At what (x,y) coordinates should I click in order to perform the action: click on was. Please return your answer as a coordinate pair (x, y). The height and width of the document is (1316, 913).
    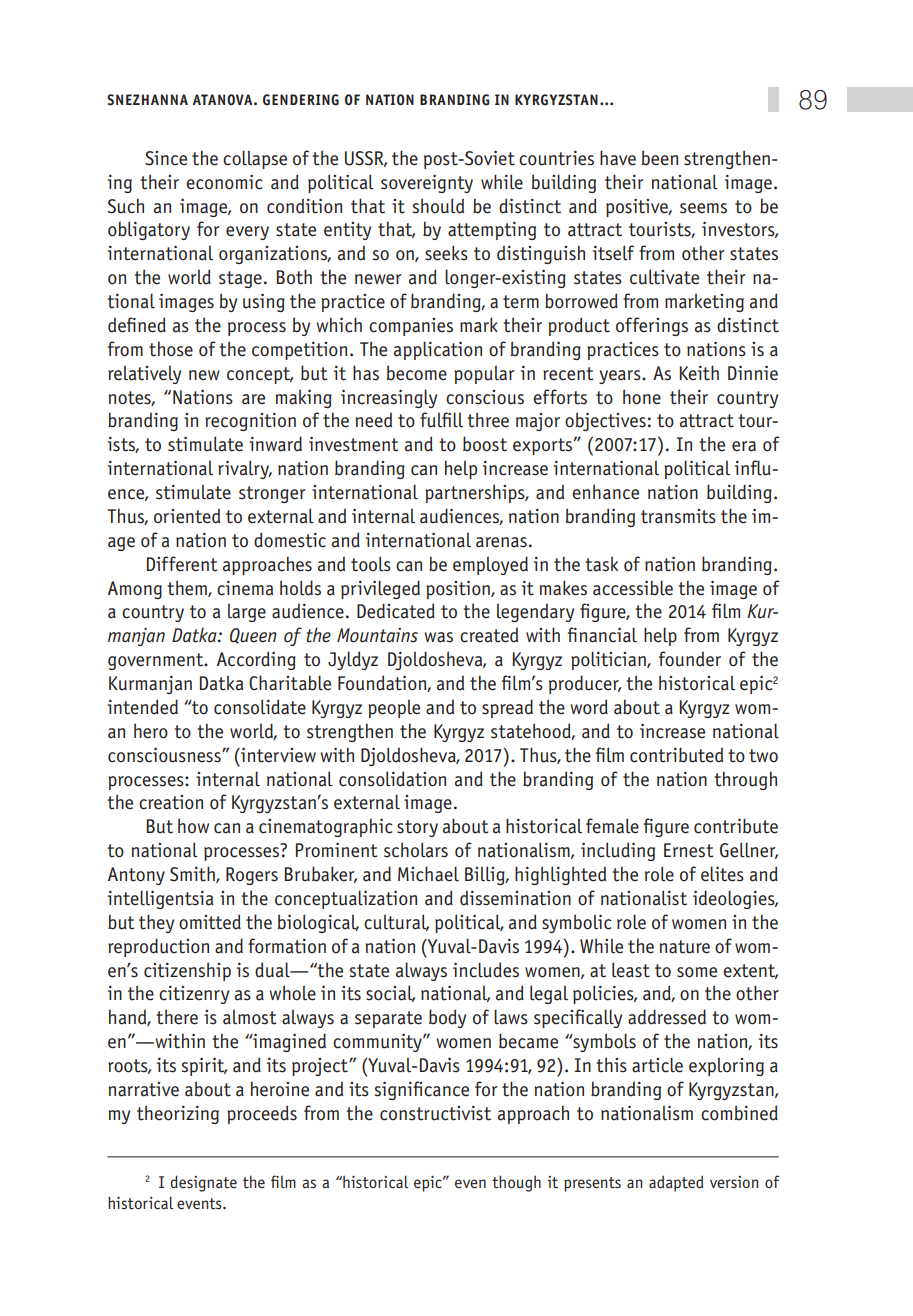
    Looking at the image, I should click on (438, 637).
